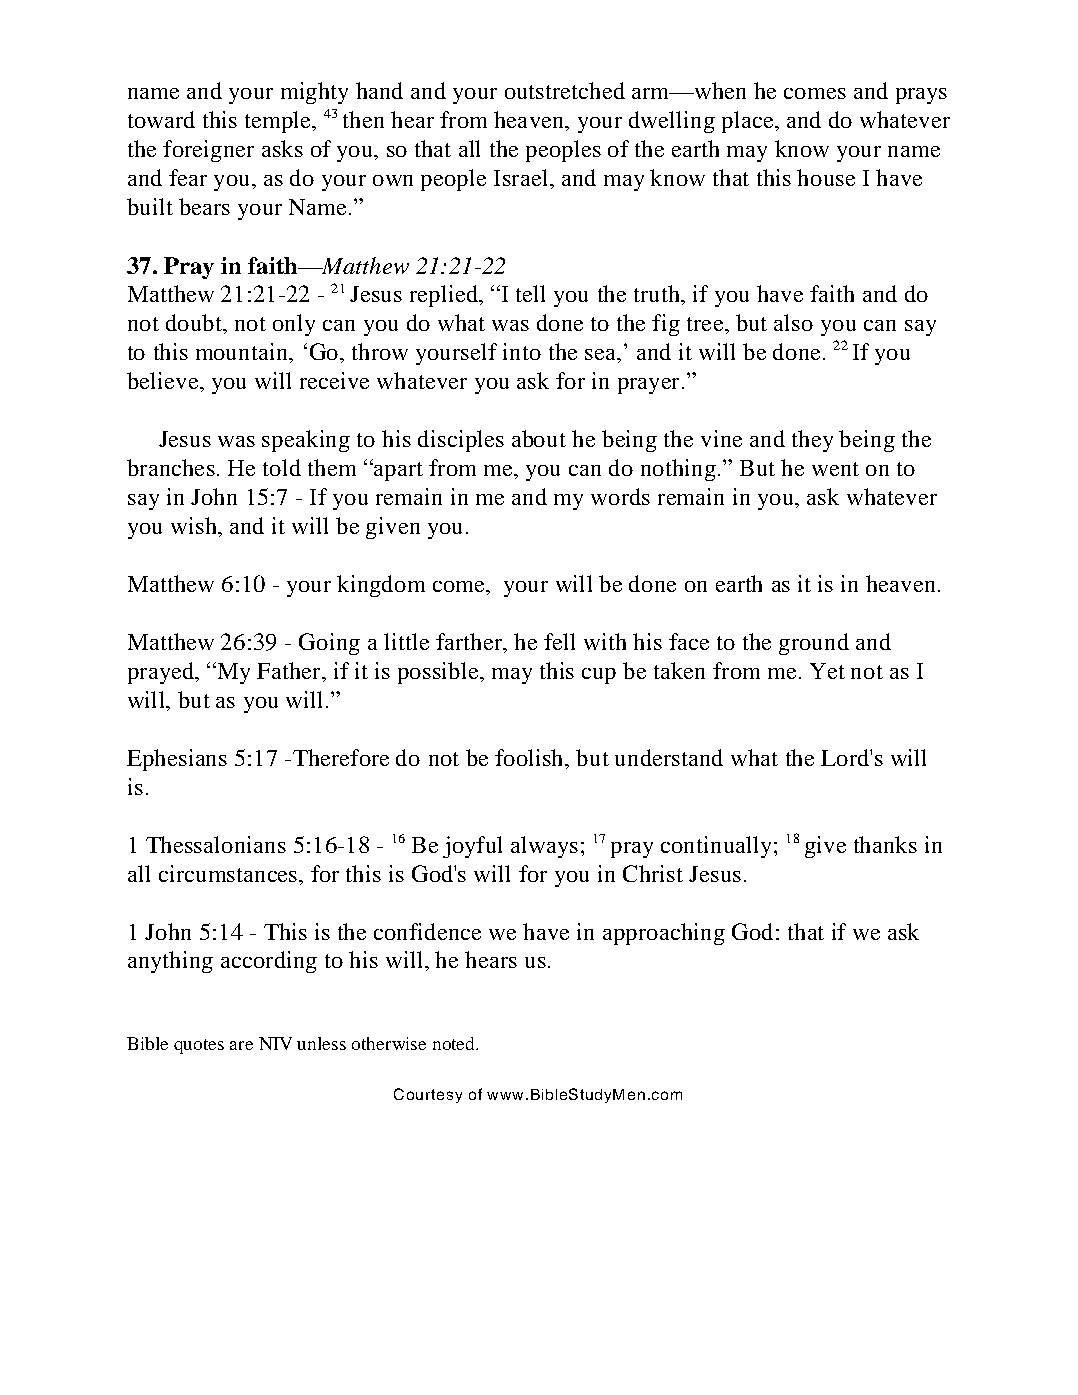 The height and width of the document is (1395, 1078). What do you see at coordinates (812, 441) in the document?
I see `they` at bounding box center [812, 441].
